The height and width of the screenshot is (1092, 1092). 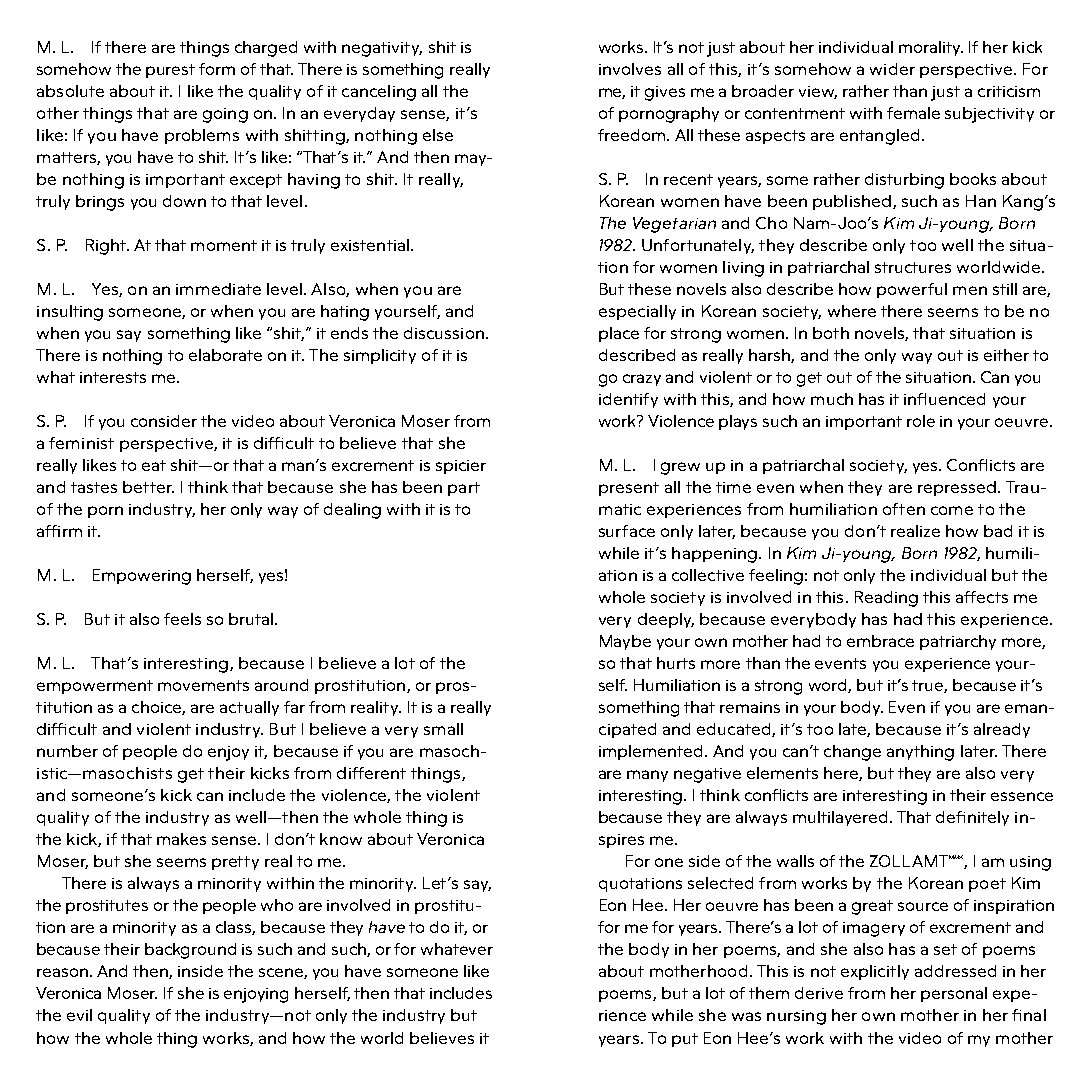 I want to click on involves, so click(x=630, y=69).
